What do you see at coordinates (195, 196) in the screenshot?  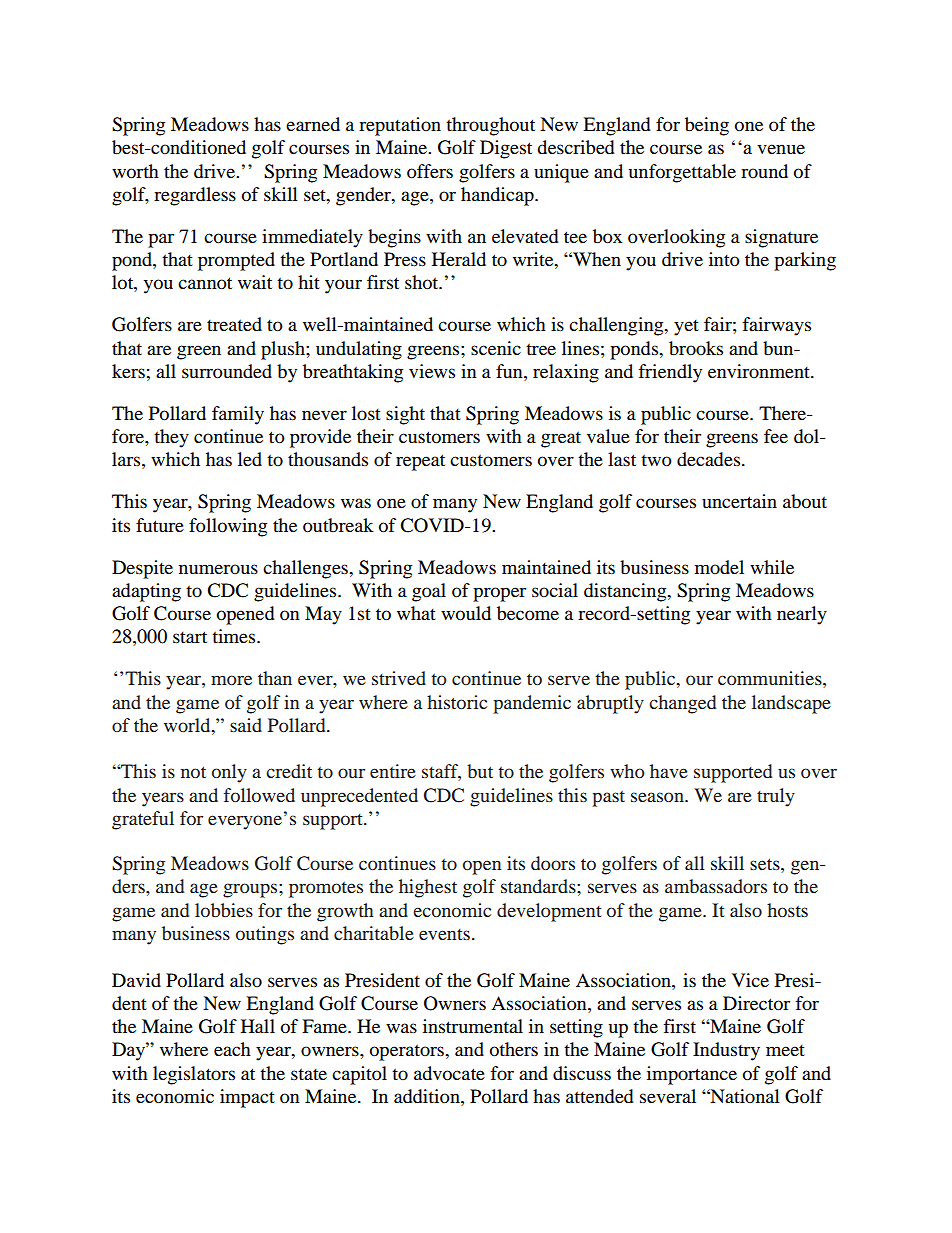 I see `regardless` at bounding box center [195, 196].
